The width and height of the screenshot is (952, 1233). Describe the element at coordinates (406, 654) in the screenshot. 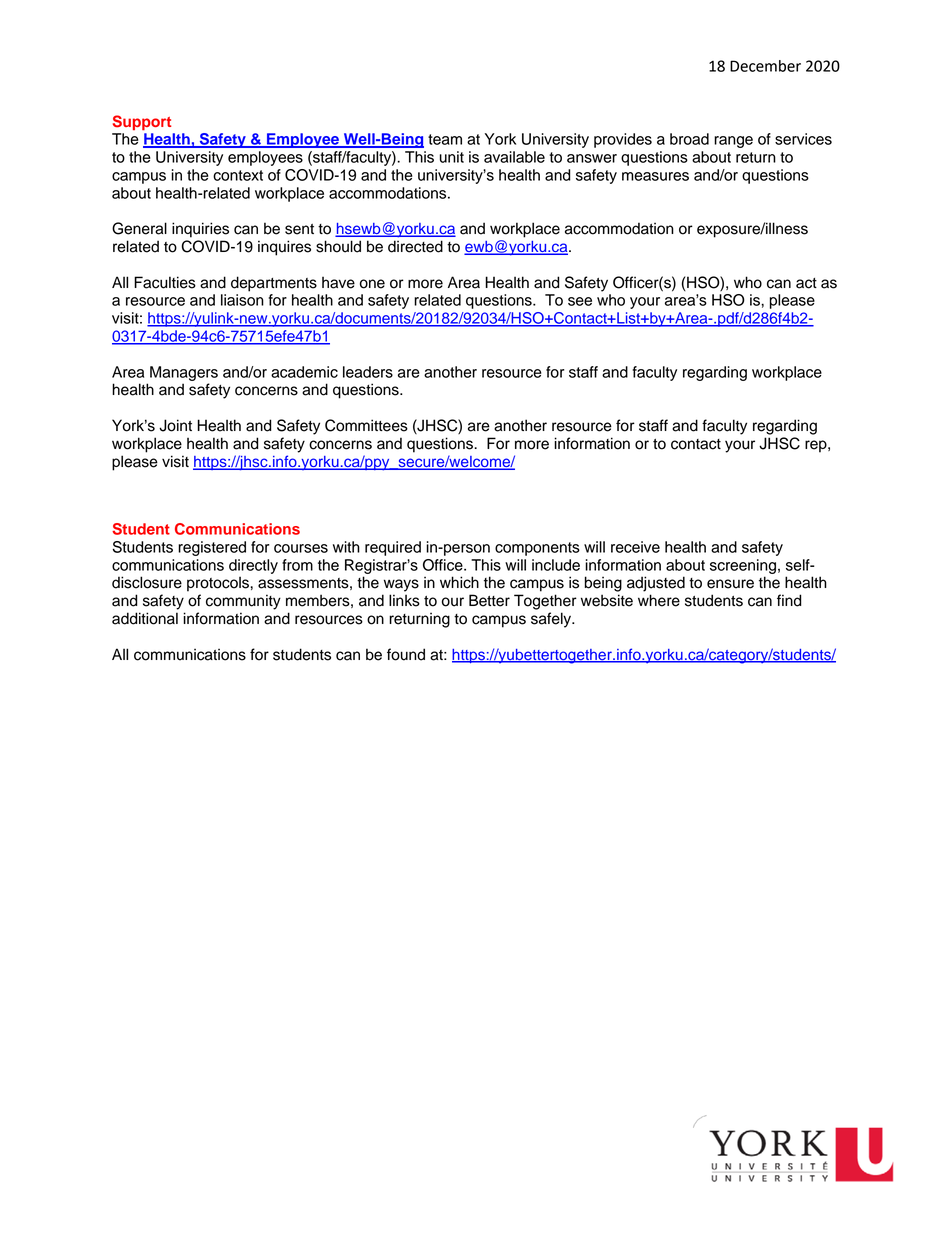

I see `found` at that location.
